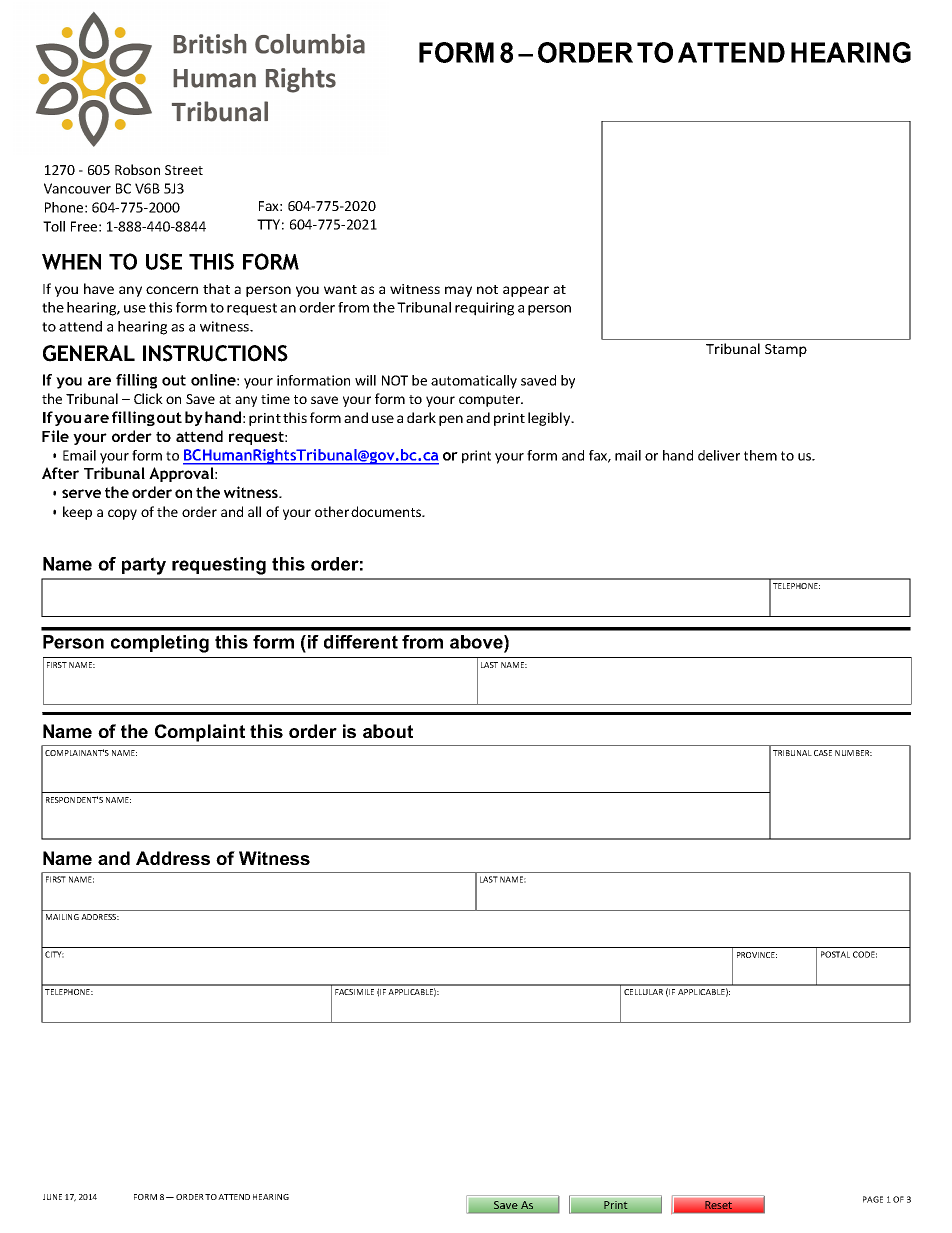 This screenshot has height=1233, width=952. I want to click on above, so click(477, 642).
